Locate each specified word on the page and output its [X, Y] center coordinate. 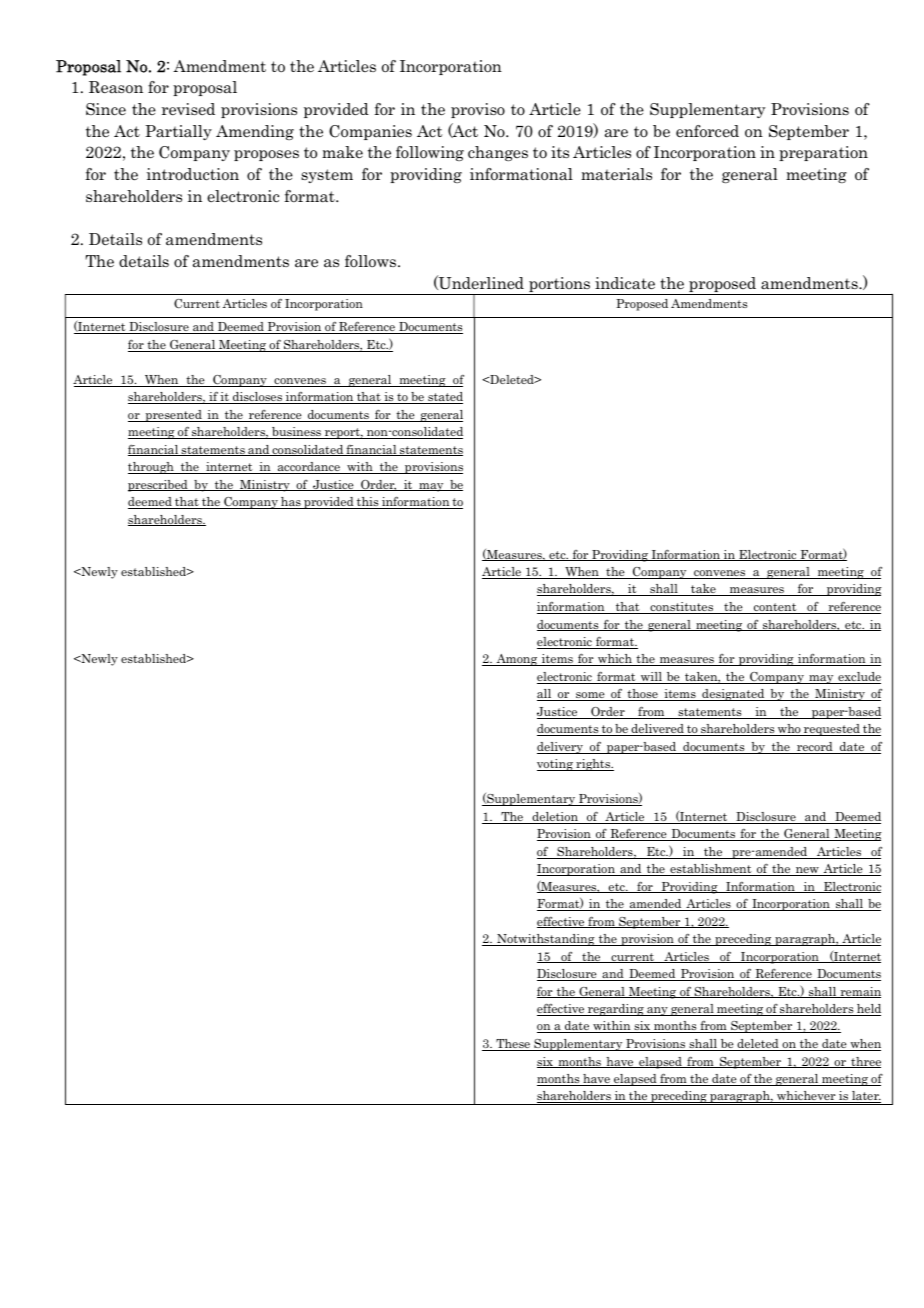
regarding [616, 1010]
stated [444, 398]
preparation [823, 153]
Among [517, 660]
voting [556, 765]
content [775, 608]
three [865, 1062]
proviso [478, 110]
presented [173, 416]
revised [188, 109]
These [513, 1045]
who [789, 730]
